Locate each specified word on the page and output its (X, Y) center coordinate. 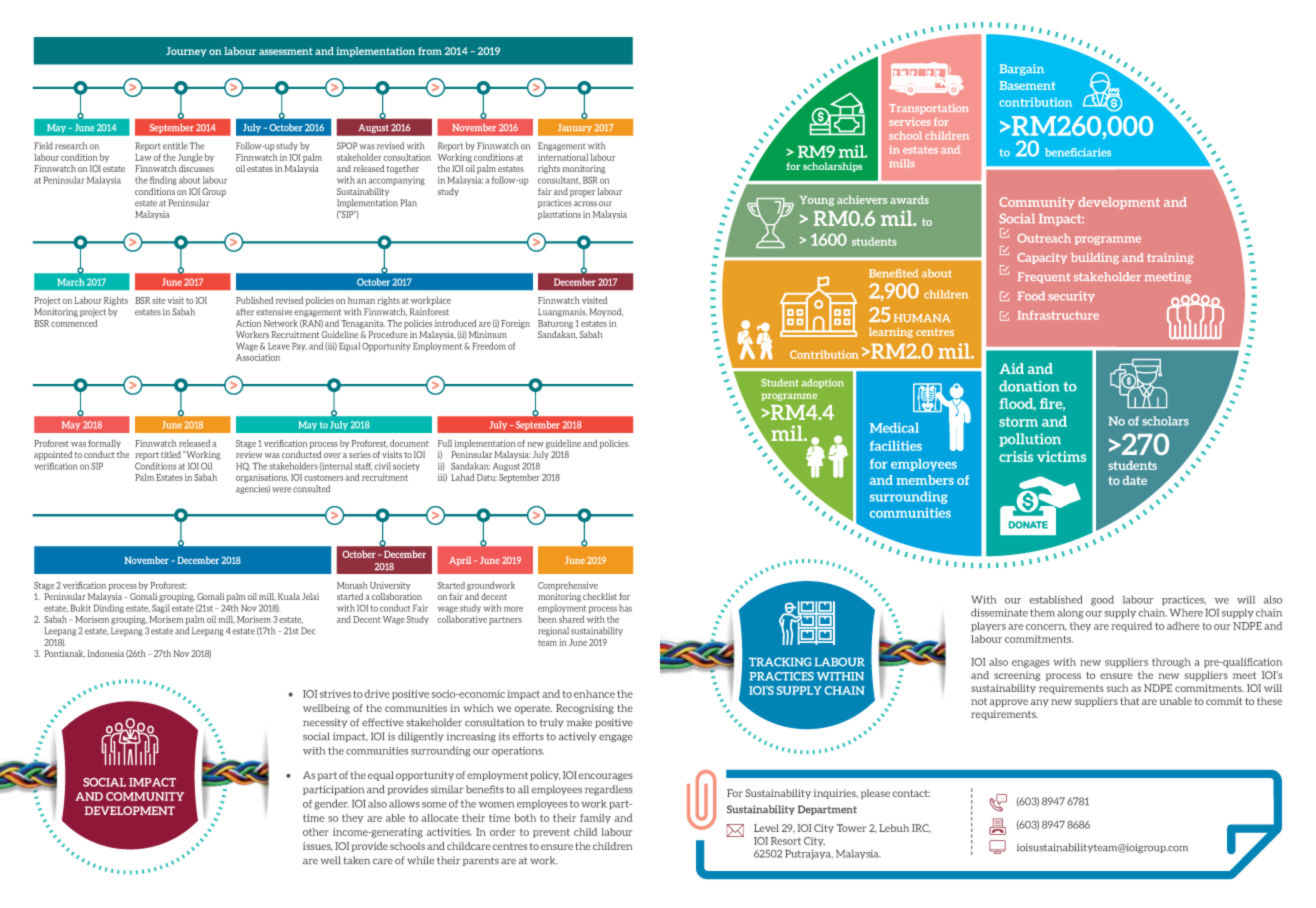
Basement (1027, 85)
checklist (600, 596)
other (316, 832)
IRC (921, 828)
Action (248, 323)
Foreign (515, 324)
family (595, 818)
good (1102, 600)
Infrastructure (1058, 315)
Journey (186, 52)
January (575, 128)
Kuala (289, 596)
